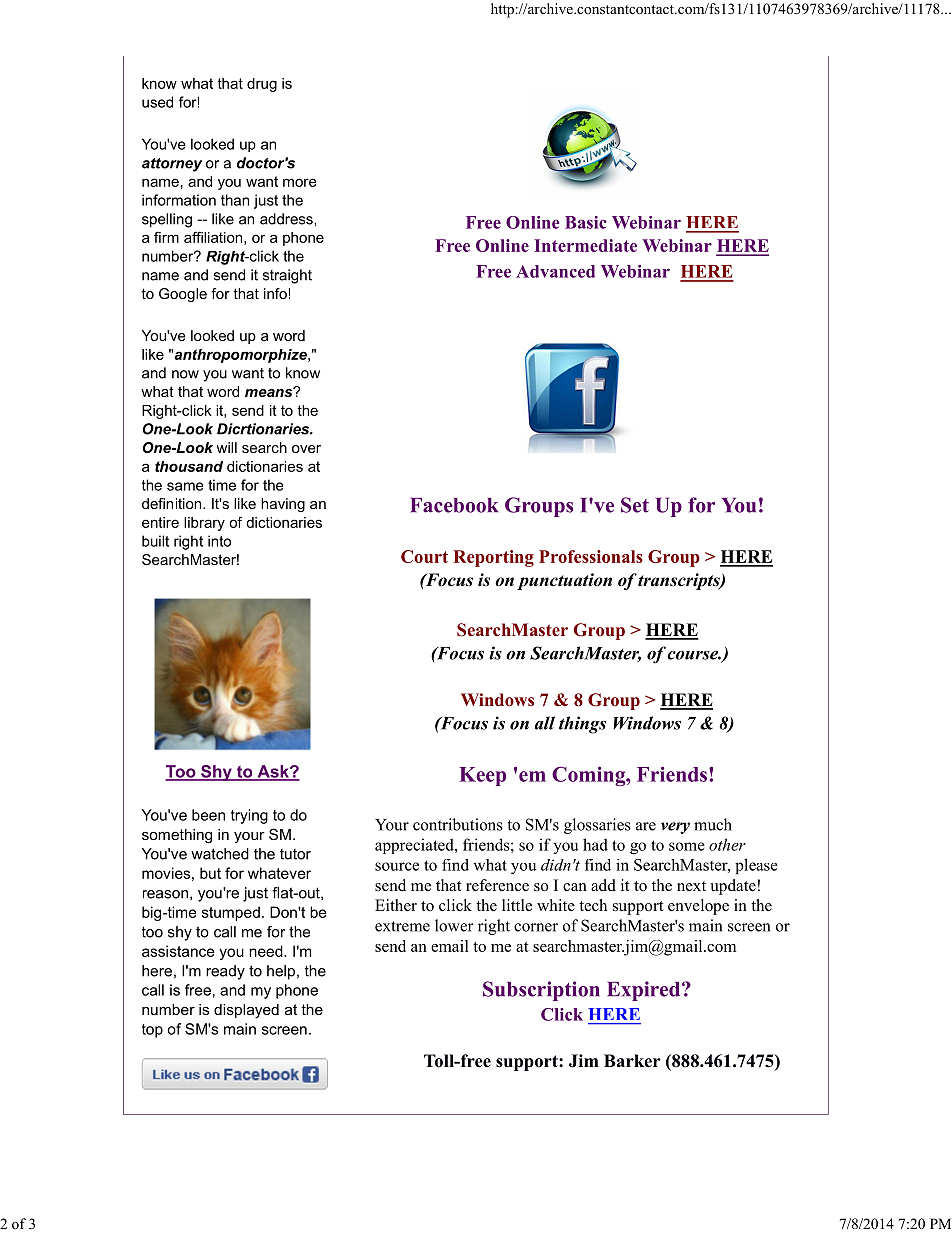 Image resolution: width=952 pixels, height=1233 pixels. Describe the element at coordinates (582, 725) in the page. I see `things` at that location.
